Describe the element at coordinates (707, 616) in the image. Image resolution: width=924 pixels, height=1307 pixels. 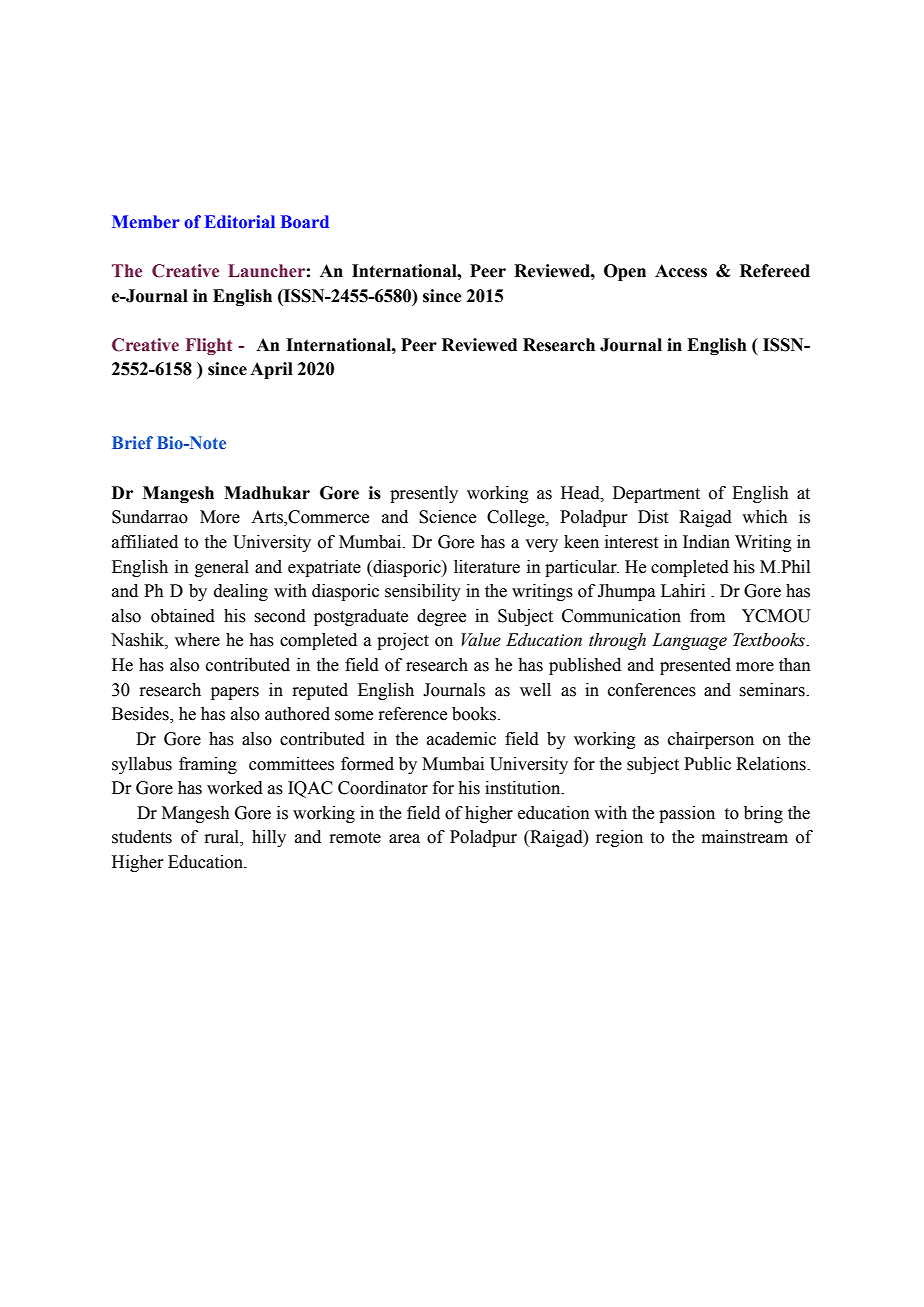
I see `from` at that location.
